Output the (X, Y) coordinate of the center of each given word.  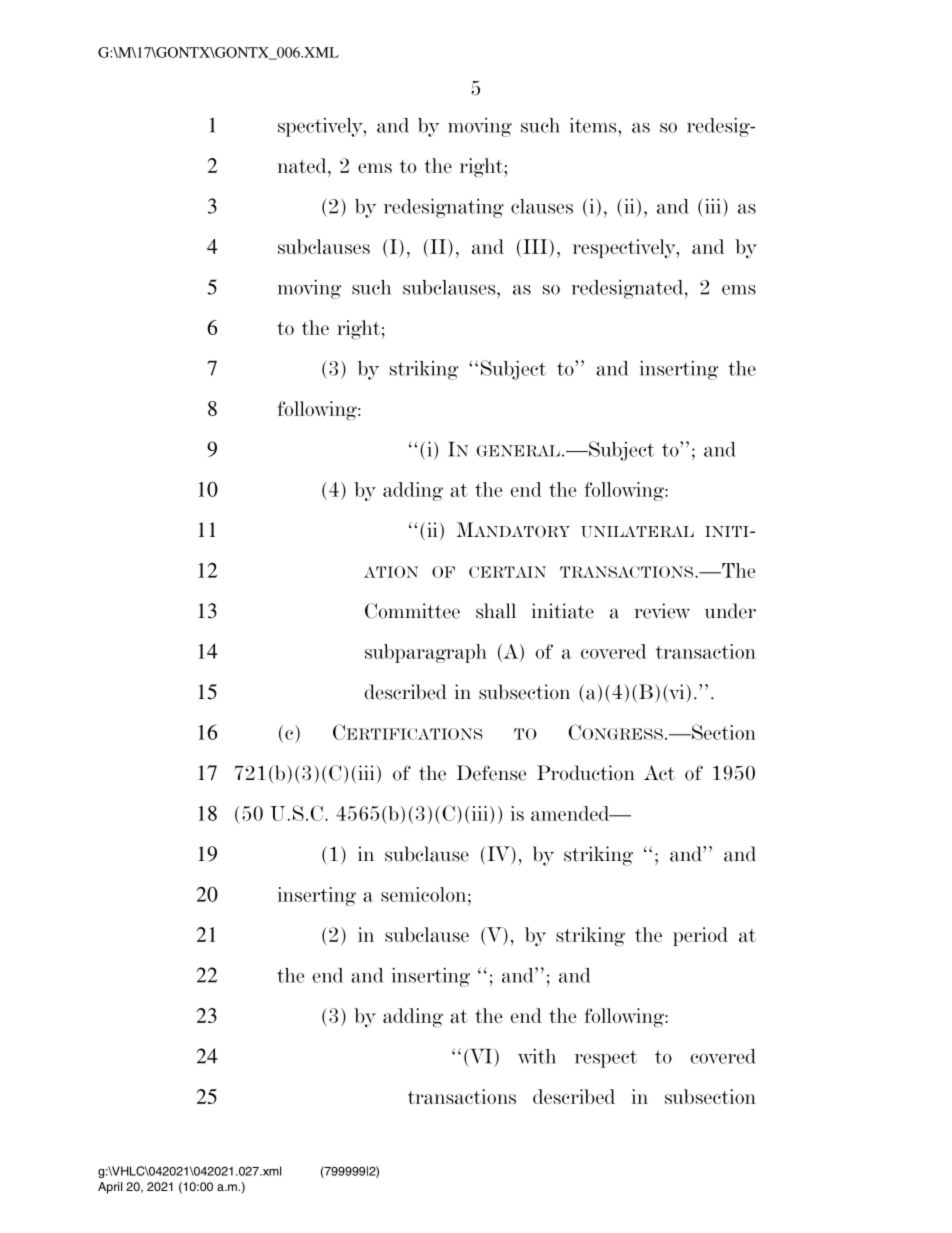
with (537, 1056)
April (110, 1188)
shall (496, 611)
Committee (412, 611)
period (700, 936)
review (662, 611)
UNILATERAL (637, 532)
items (594, 125)
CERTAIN (507, 572)
